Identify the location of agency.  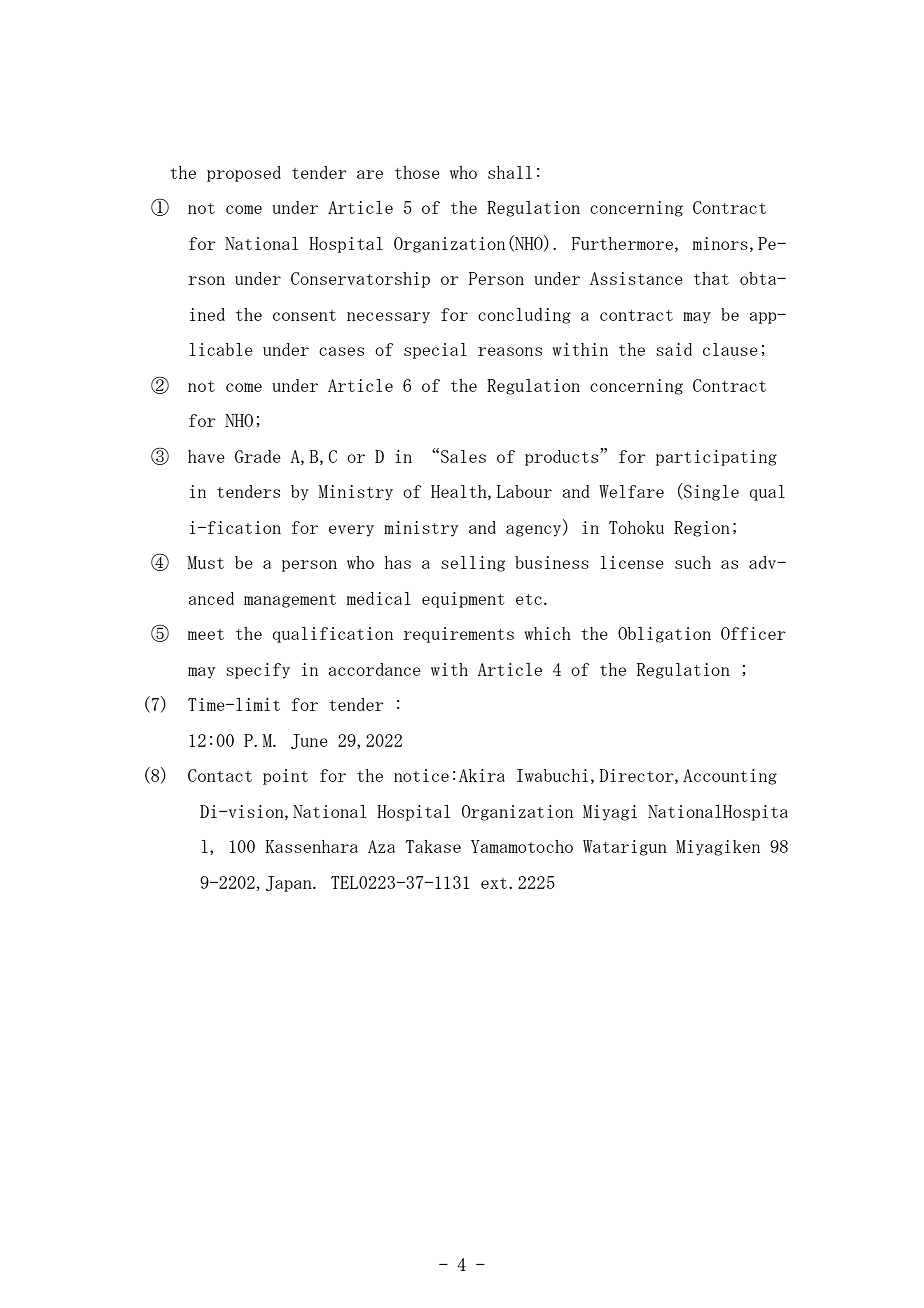
(535, 531).
